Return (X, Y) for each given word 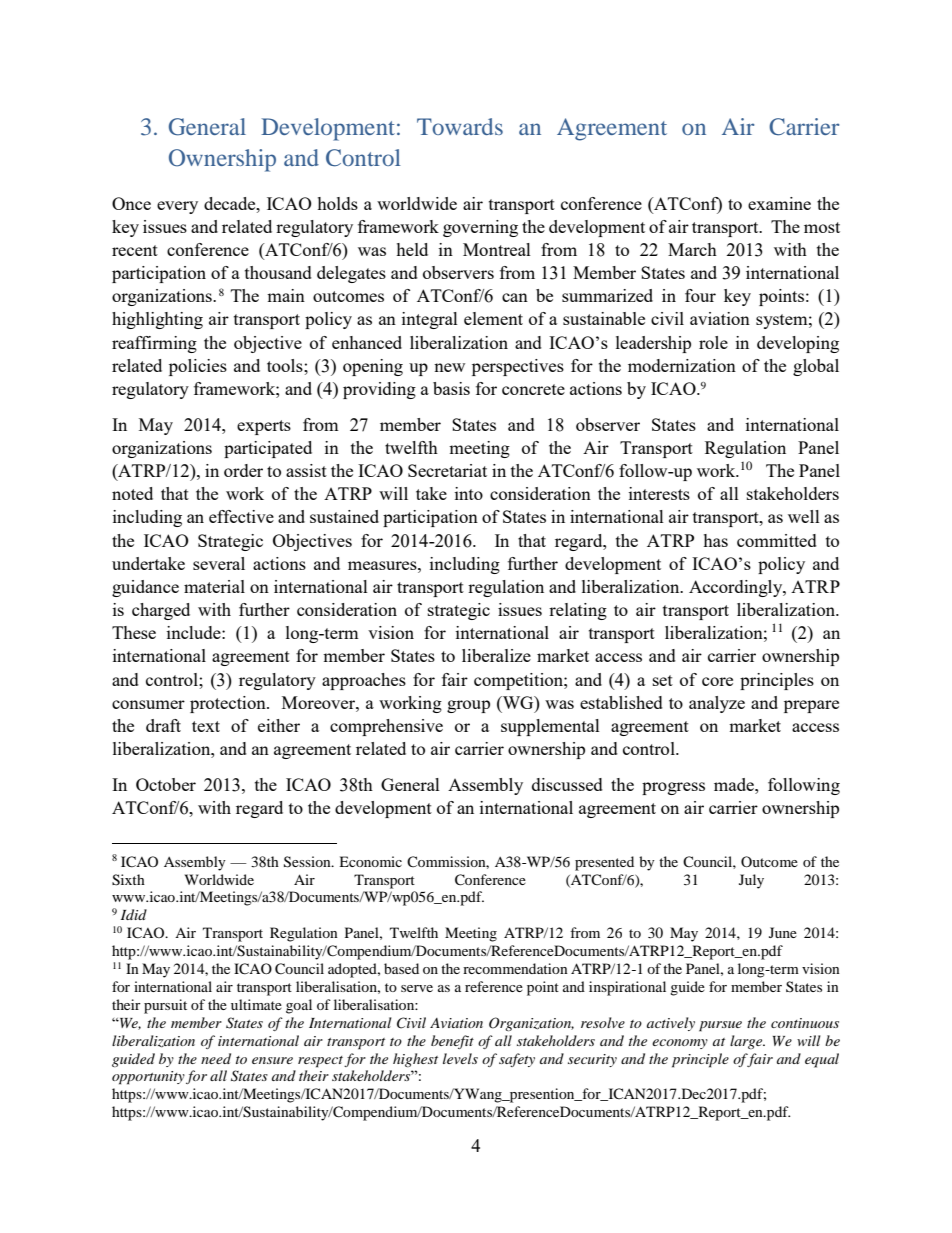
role (713, 342)
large (747, 1042)
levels (460, 1058)
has (715, 540)
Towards (460, 126)
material (214, 586)
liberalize (496, 655)
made (735, 784)
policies (198, 367)
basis (451, 388)
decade (231, 203)
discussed (567, 784)
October (166, 784)
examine (779, 203)
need (216, 1058)
